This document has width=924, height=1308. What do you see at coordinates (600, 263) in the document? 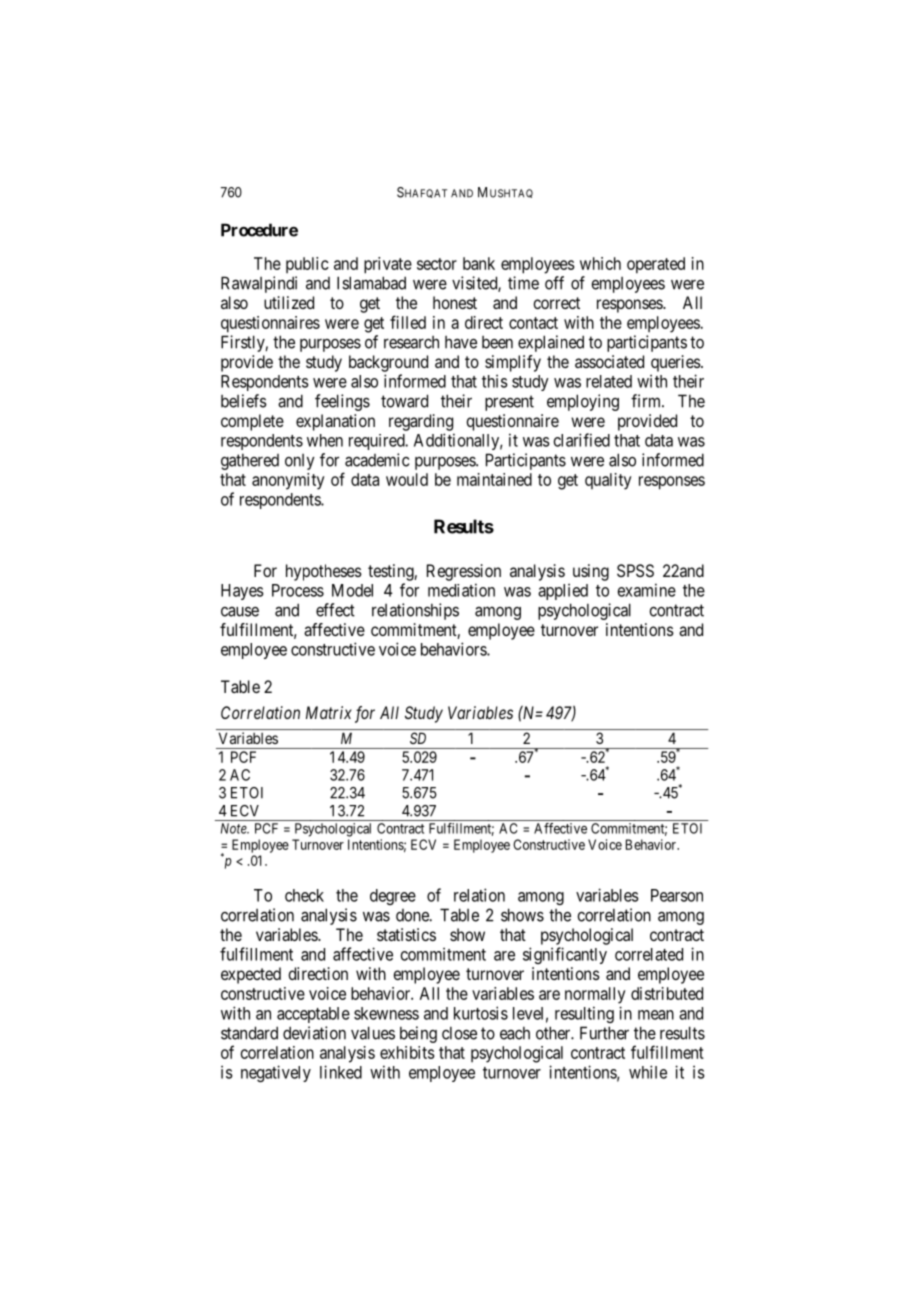
I see `which` at bounding box center [600, 263].
